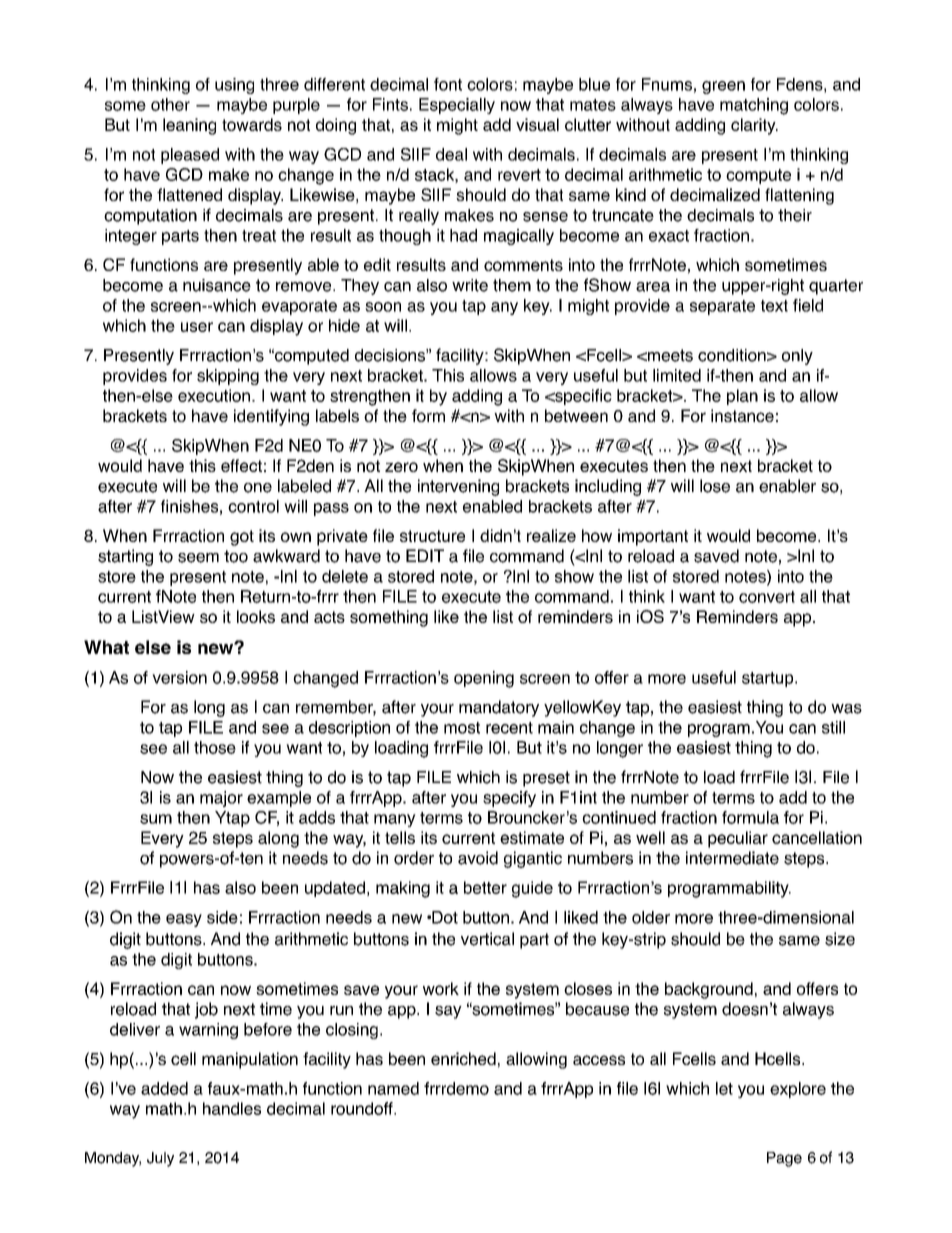 This screenshot has width=952, height=1233. What do you see at coordinates (754, 126) in the screenshot?
I see `clarity` at bounding box center [754, 126].
